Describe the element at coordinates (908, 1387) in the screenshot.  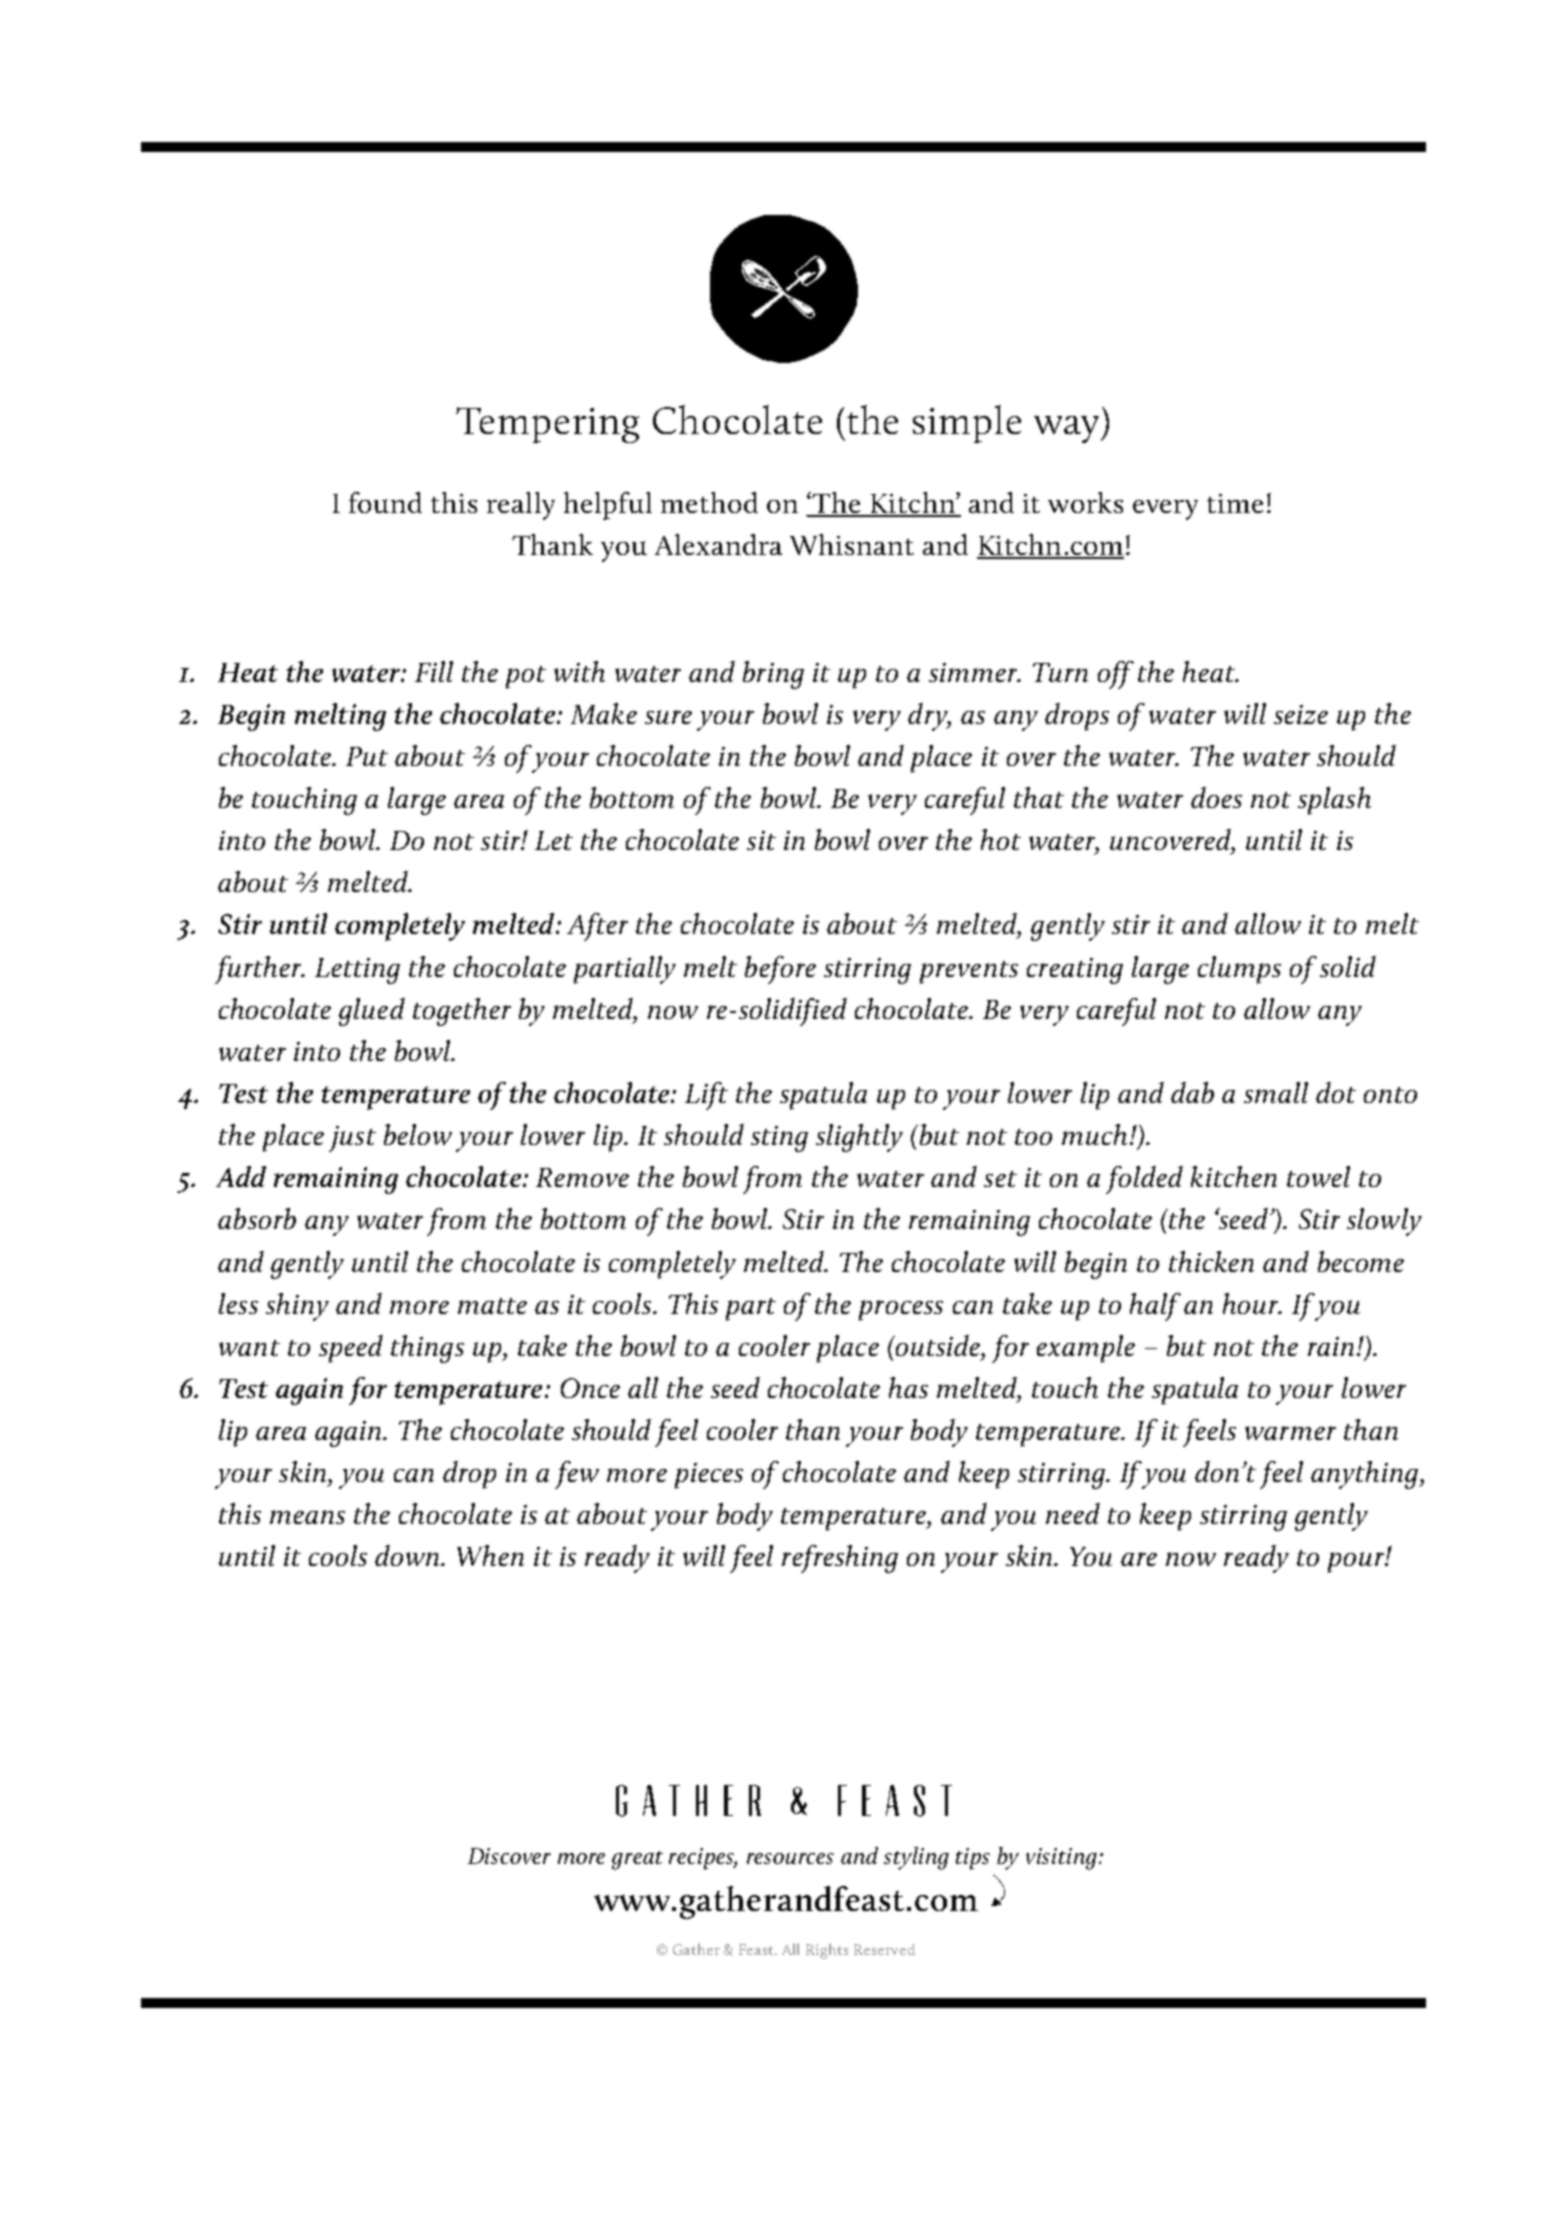
I see `has` at that location.
